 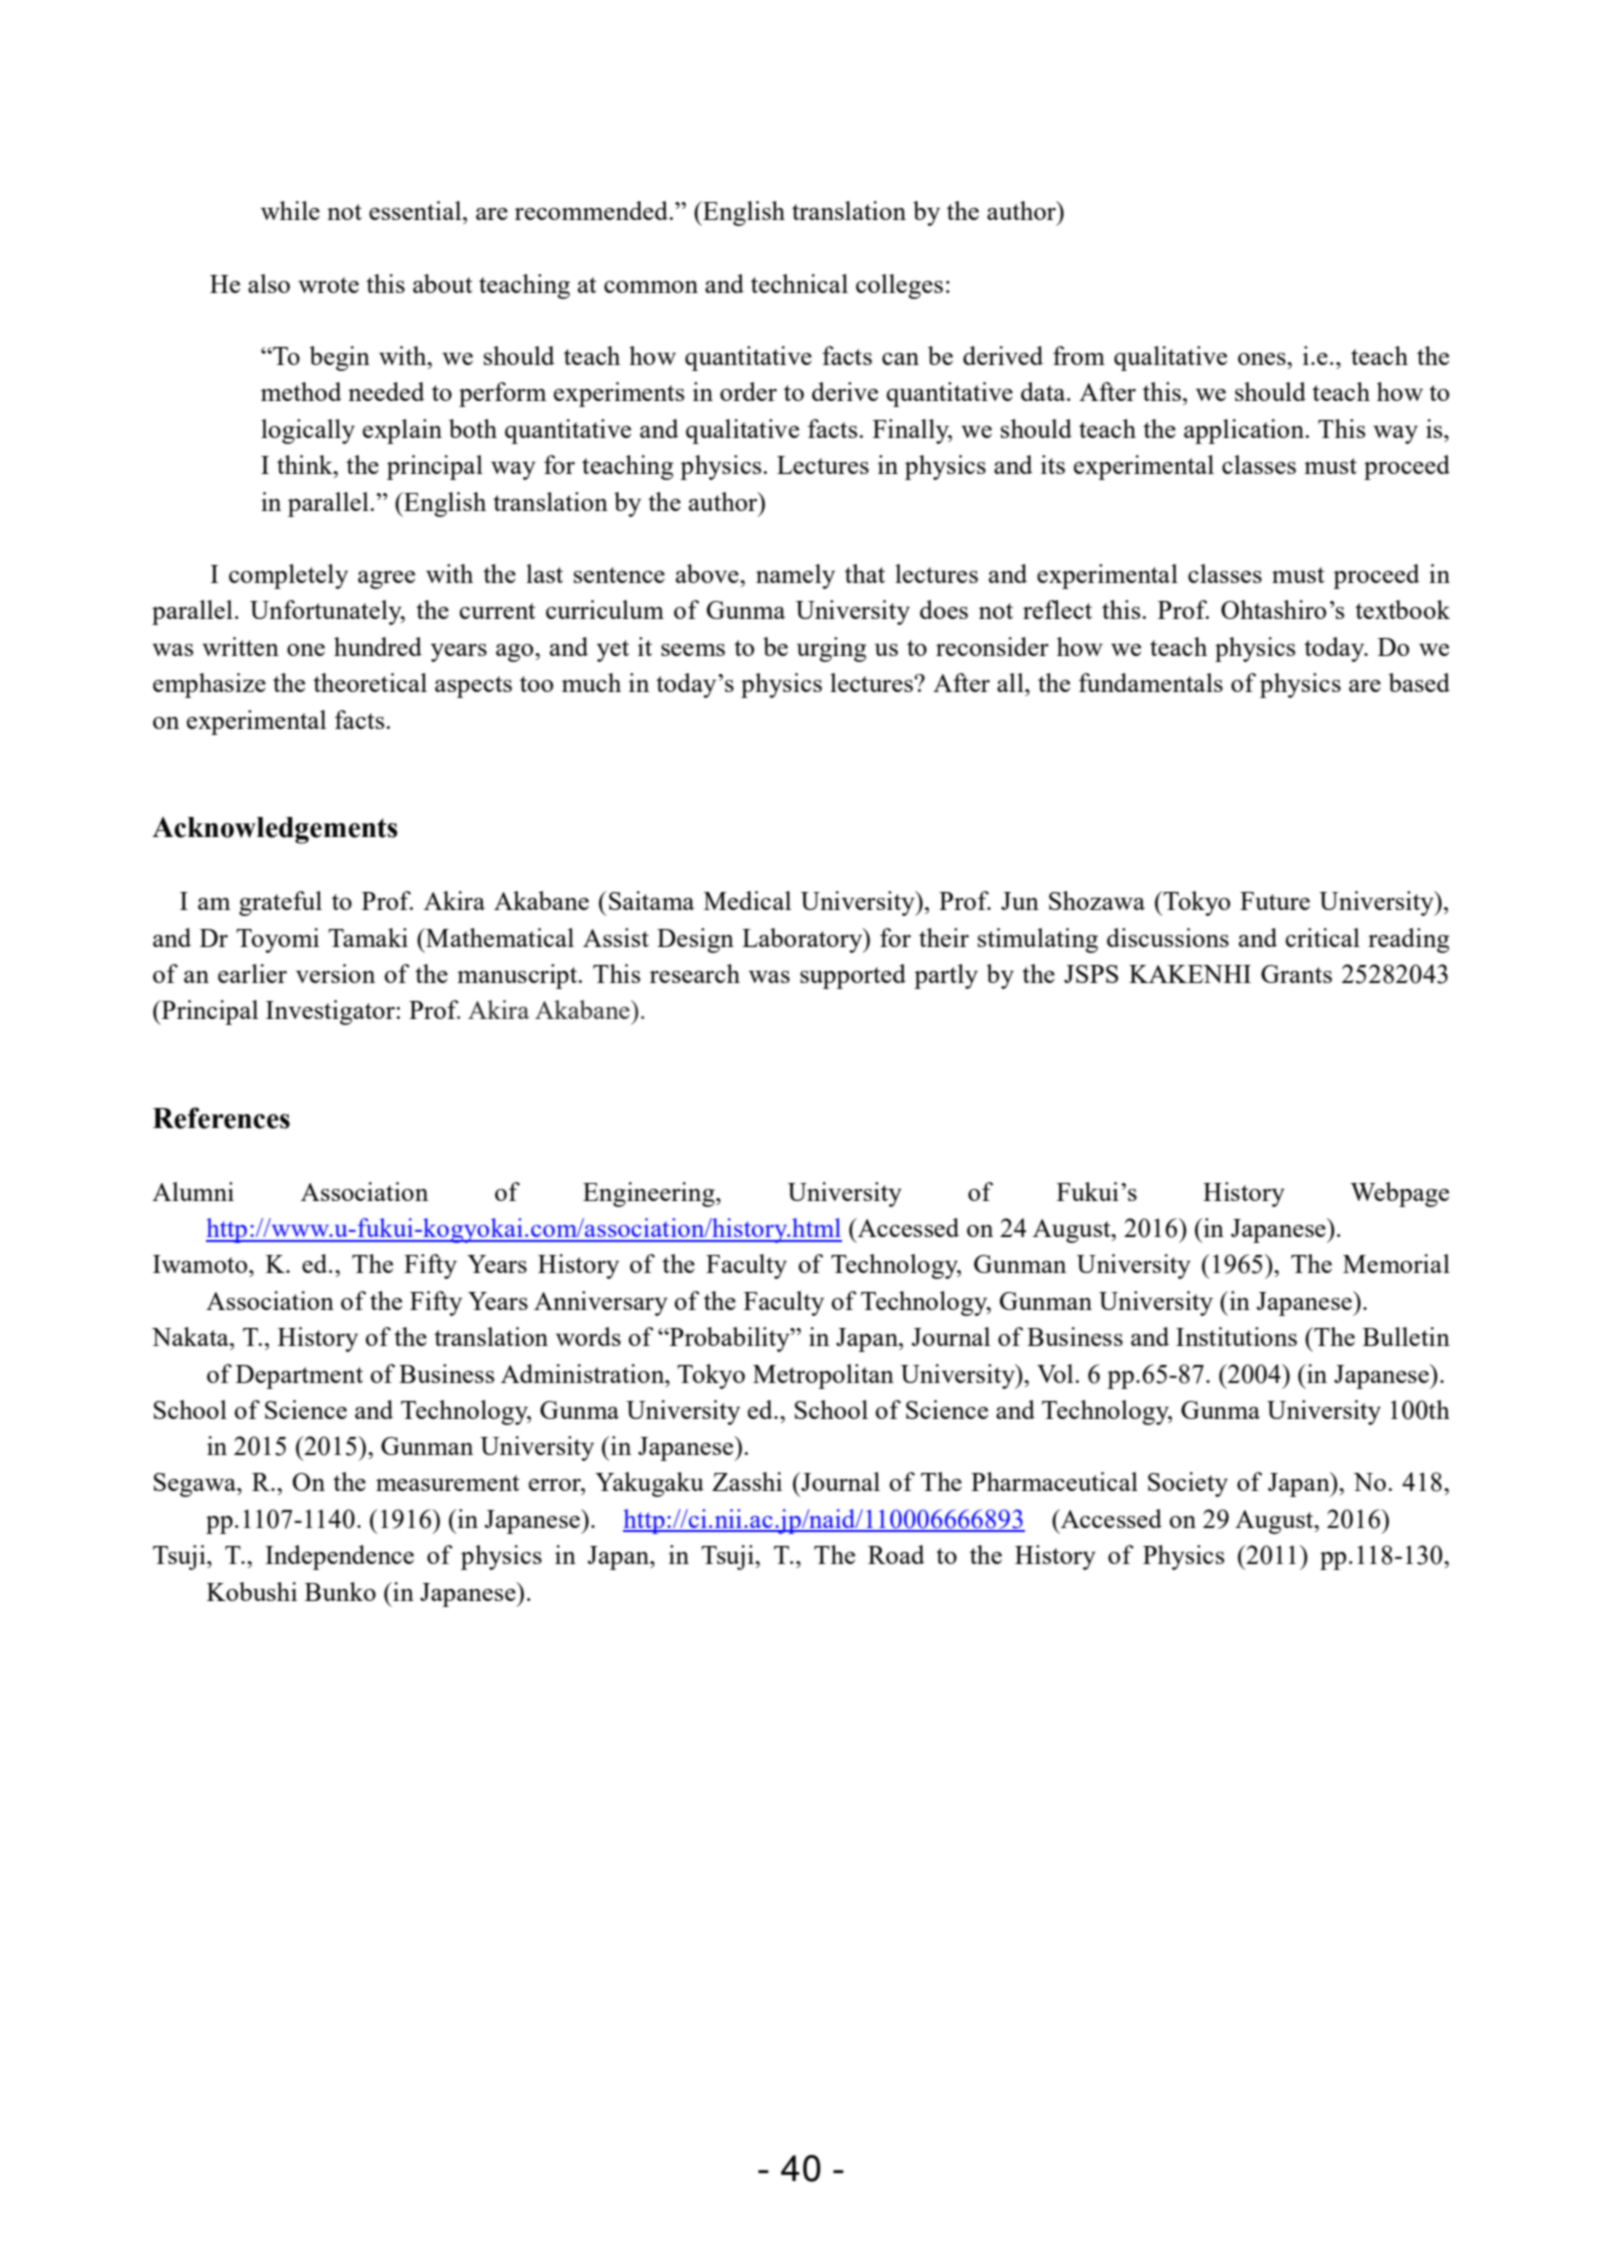 I want to click on technical, so click(x=799, y=283).
